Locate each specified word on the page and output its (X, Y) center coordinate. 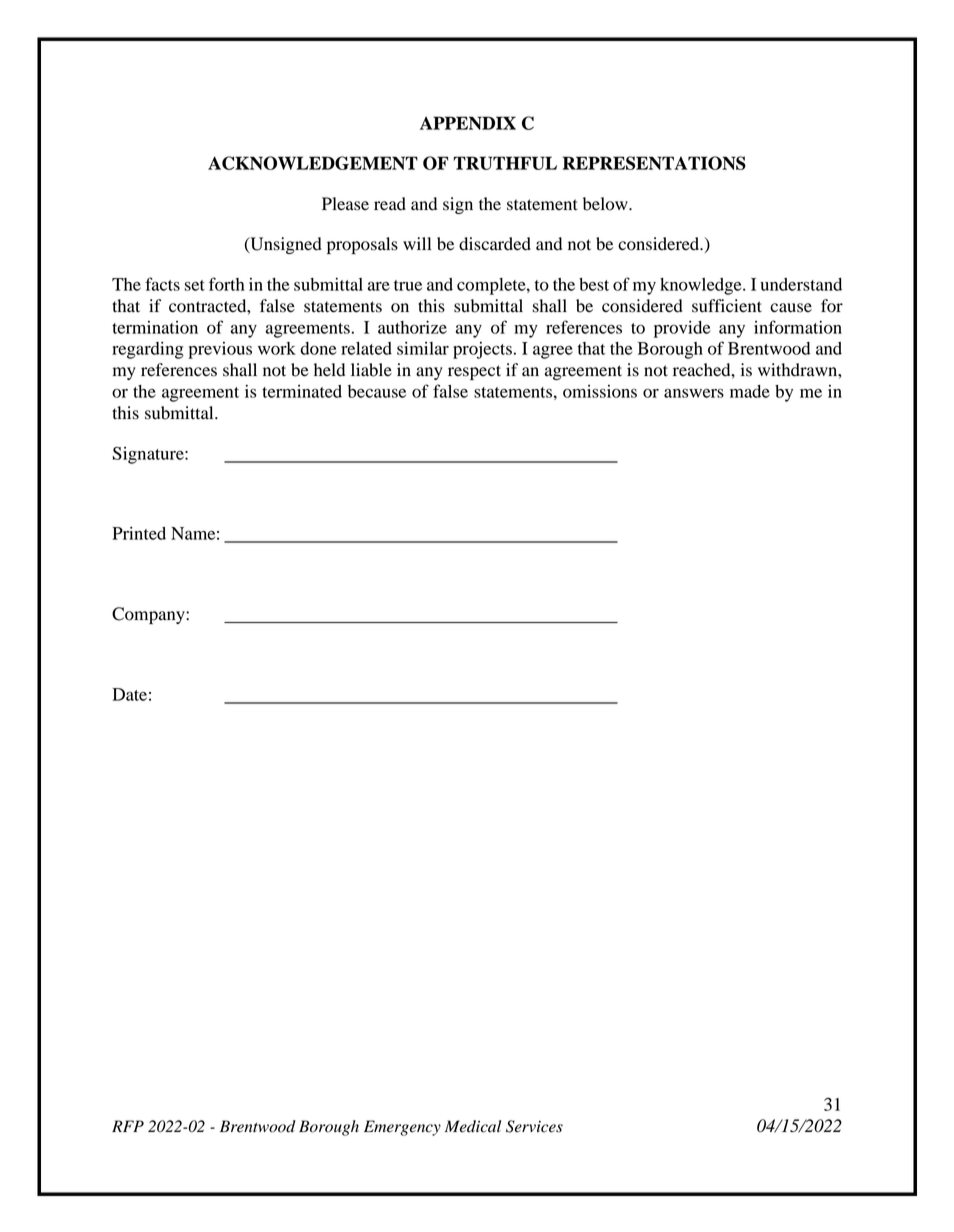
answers (694, 393)
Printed (139, 533)
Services (534, 1126)
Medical (473, 1126)
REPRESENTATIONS (654, 163)
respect (474, 372)
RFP (128, 1126)
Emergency (402, 1128)
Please (345, 204)
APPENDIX (468, 123)
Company (149, 615)
